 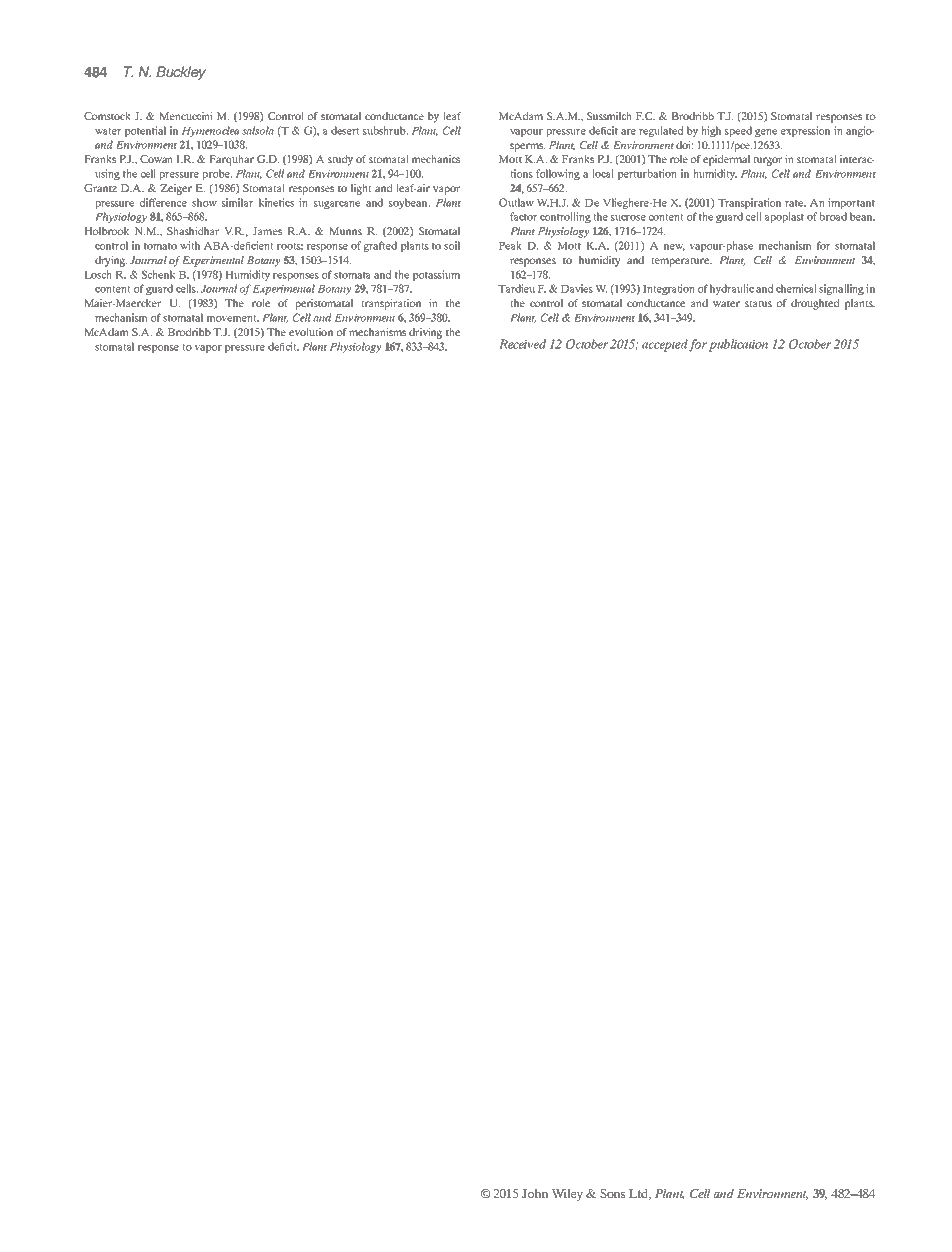 I want to click on John, so click(x=535, y=1193).
